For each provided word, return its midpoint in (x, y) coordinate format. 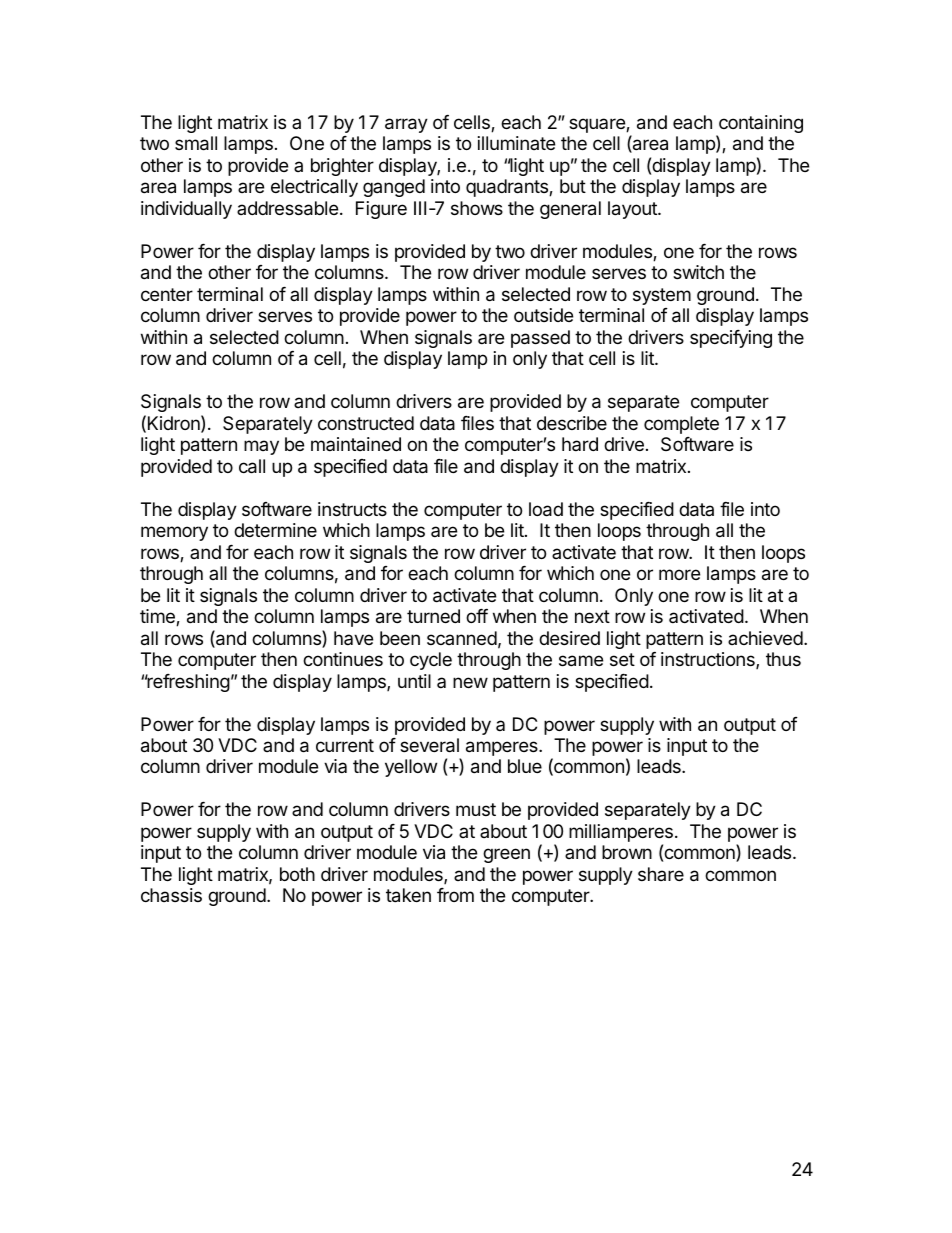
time (158, 617)
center (167, 294)
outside (543, 315)
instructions (709, 660)
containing (760, 125)
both (297, 874)
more (679, 574)
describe (572, 423)
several (429, 745)
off (477, 616)
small (196, 143)
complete (681, 425)
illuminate (516, 143)
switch (698, 272)
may (261, 447)
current (345, 745)
